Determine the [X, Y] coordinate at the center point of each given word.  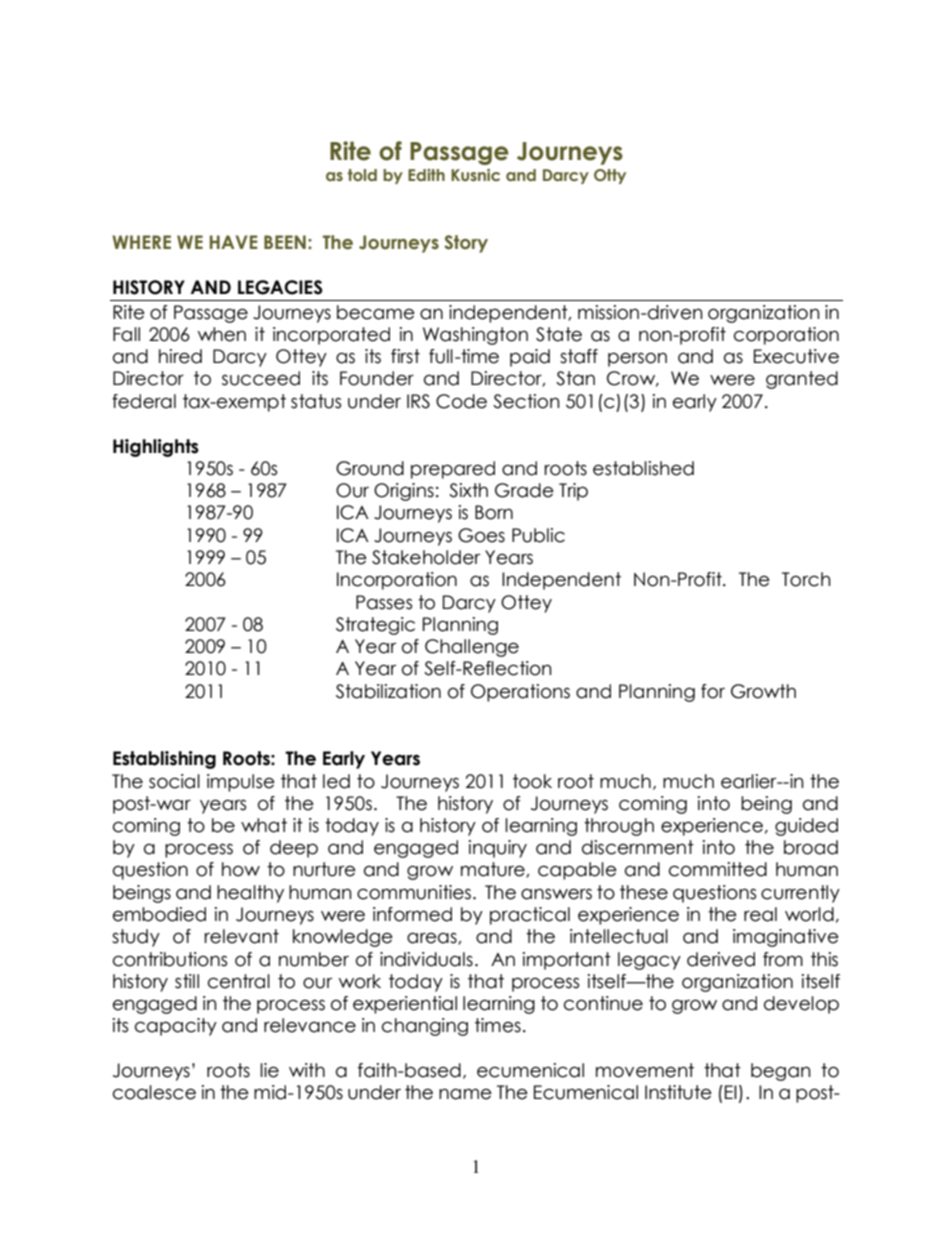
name [465, 1094]
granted [802, 380]
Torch [806, 579]
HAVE [234, 242]
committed [718, 869]
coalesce [154, 1092]
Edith [426, 175]
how [241, 869]
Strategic [375, 626]
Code [461, 401]
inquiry [498, 849]
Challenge [472, 648]
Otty [610, 176]
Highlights [156, 448]
